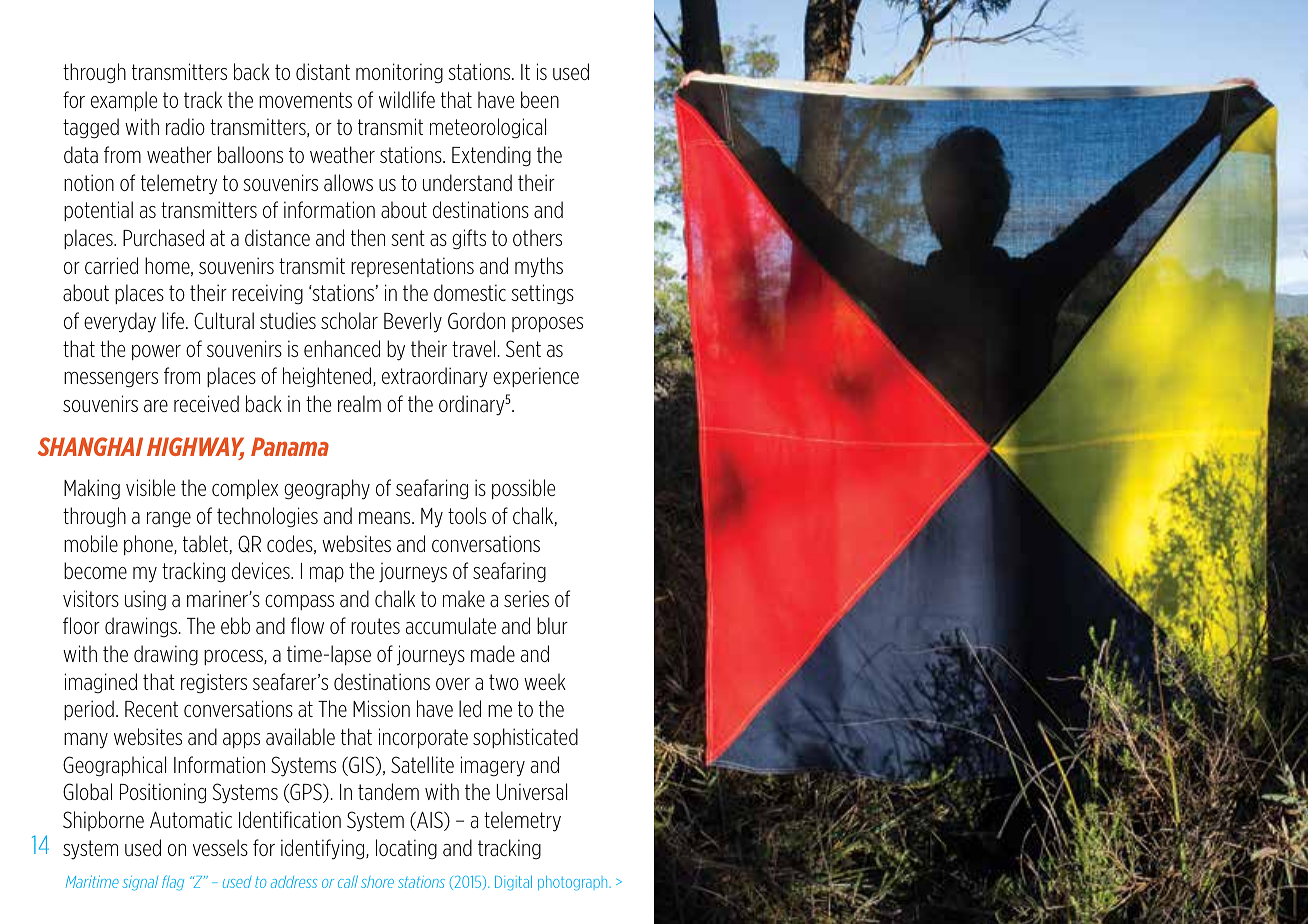  Describe the element at coordinates (140, 883) in the screenshot. I see `signal` at that location.
